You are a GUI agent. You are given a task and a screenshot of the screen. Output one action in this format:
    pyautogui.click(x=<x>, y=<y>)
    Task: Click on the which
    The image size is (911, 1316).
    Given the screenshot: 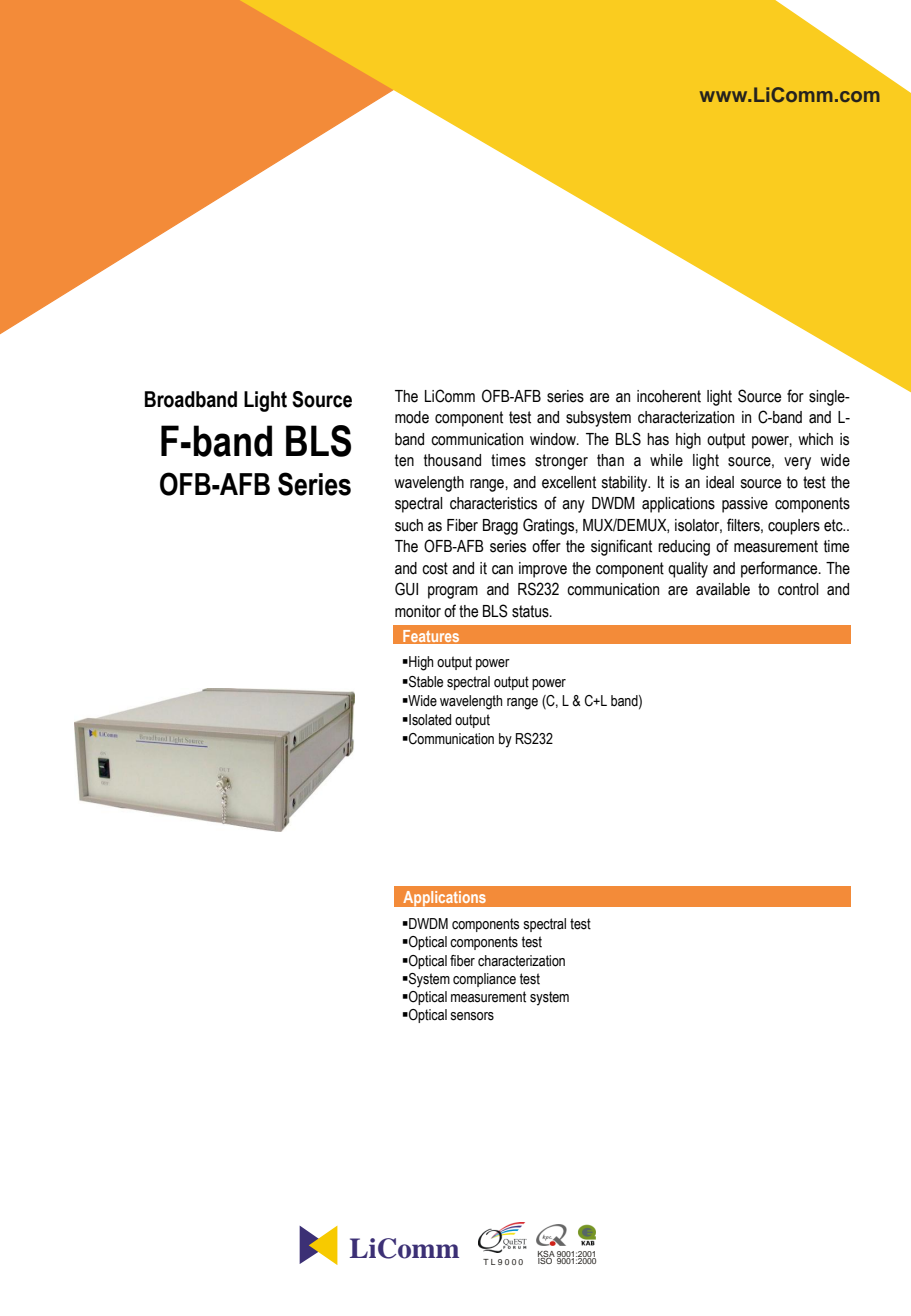 What is the action you would take?
    pyautogui.click(x=815, y=439)
